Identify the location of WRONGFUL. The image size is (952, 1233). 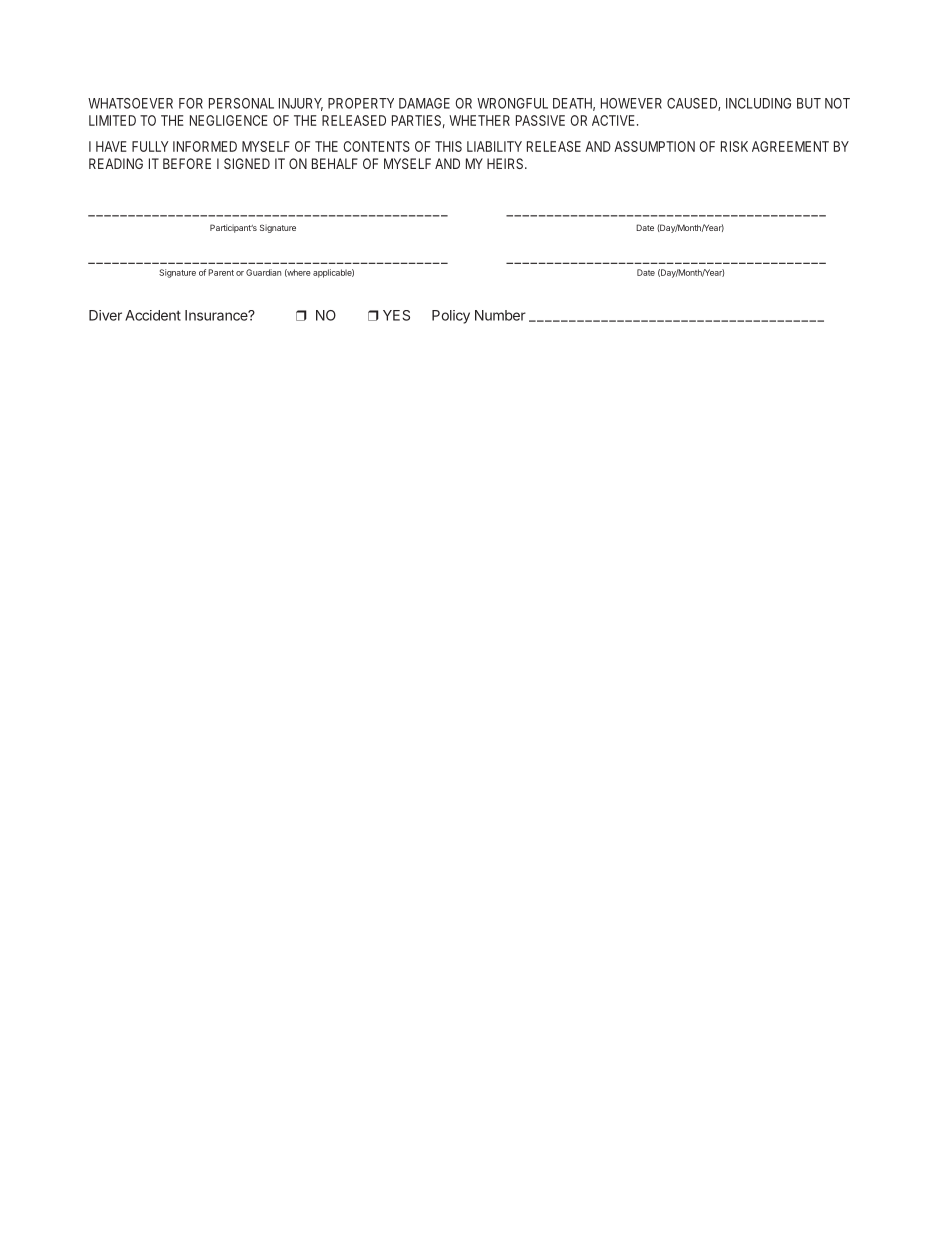
(512, 103).
